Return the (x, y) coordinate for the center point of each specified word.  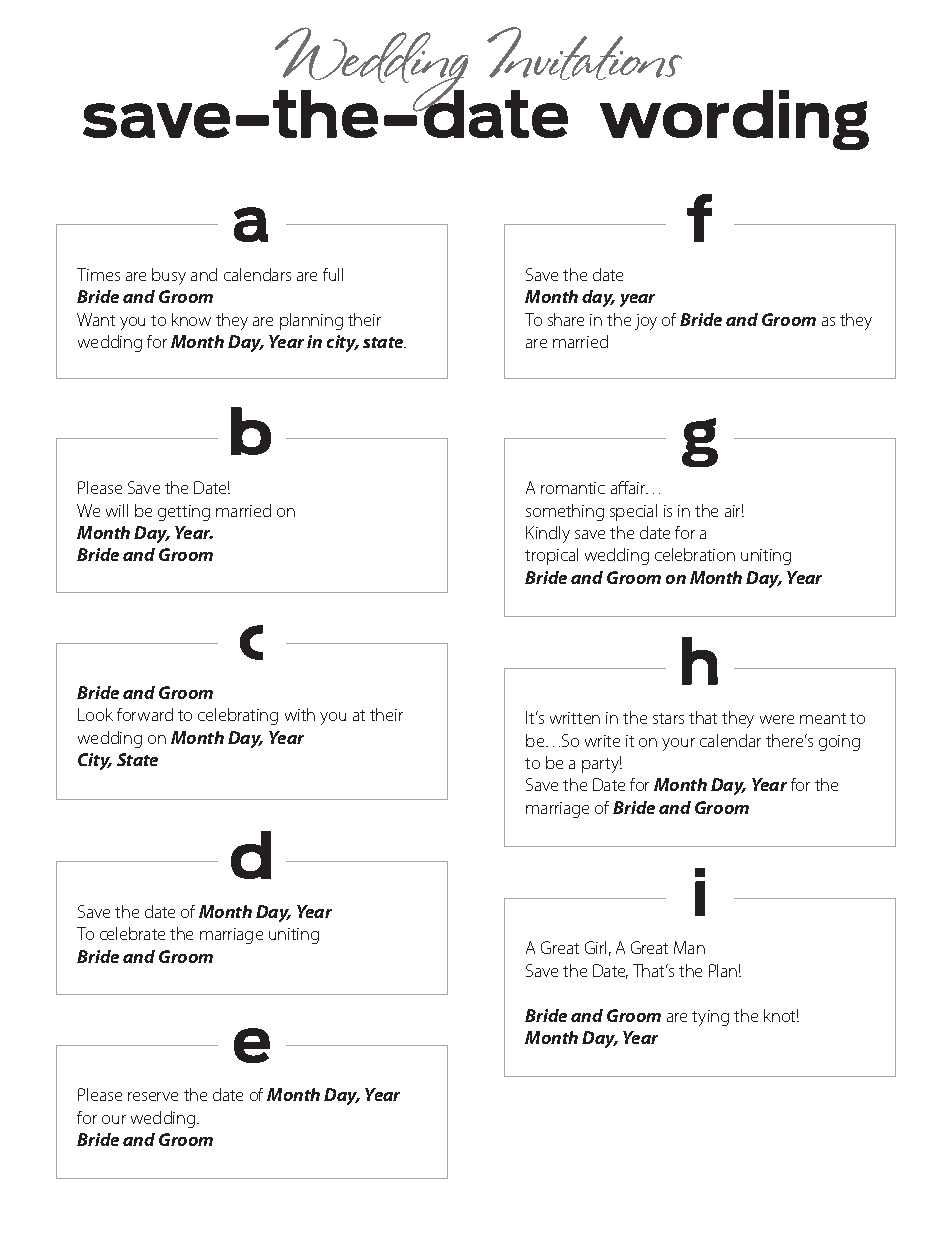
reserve (153, 1096)
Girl (595, 947)
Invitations (584, 53)
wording (734, 120)
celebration (695, 554)
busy (169, 276)
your (678, 744)
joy (646, 322)
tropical (551, 556)
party (602, 764)
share (566, 319)
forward (145, 714)
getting (184, 513)
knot (781, 1015)
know (191, 319)
